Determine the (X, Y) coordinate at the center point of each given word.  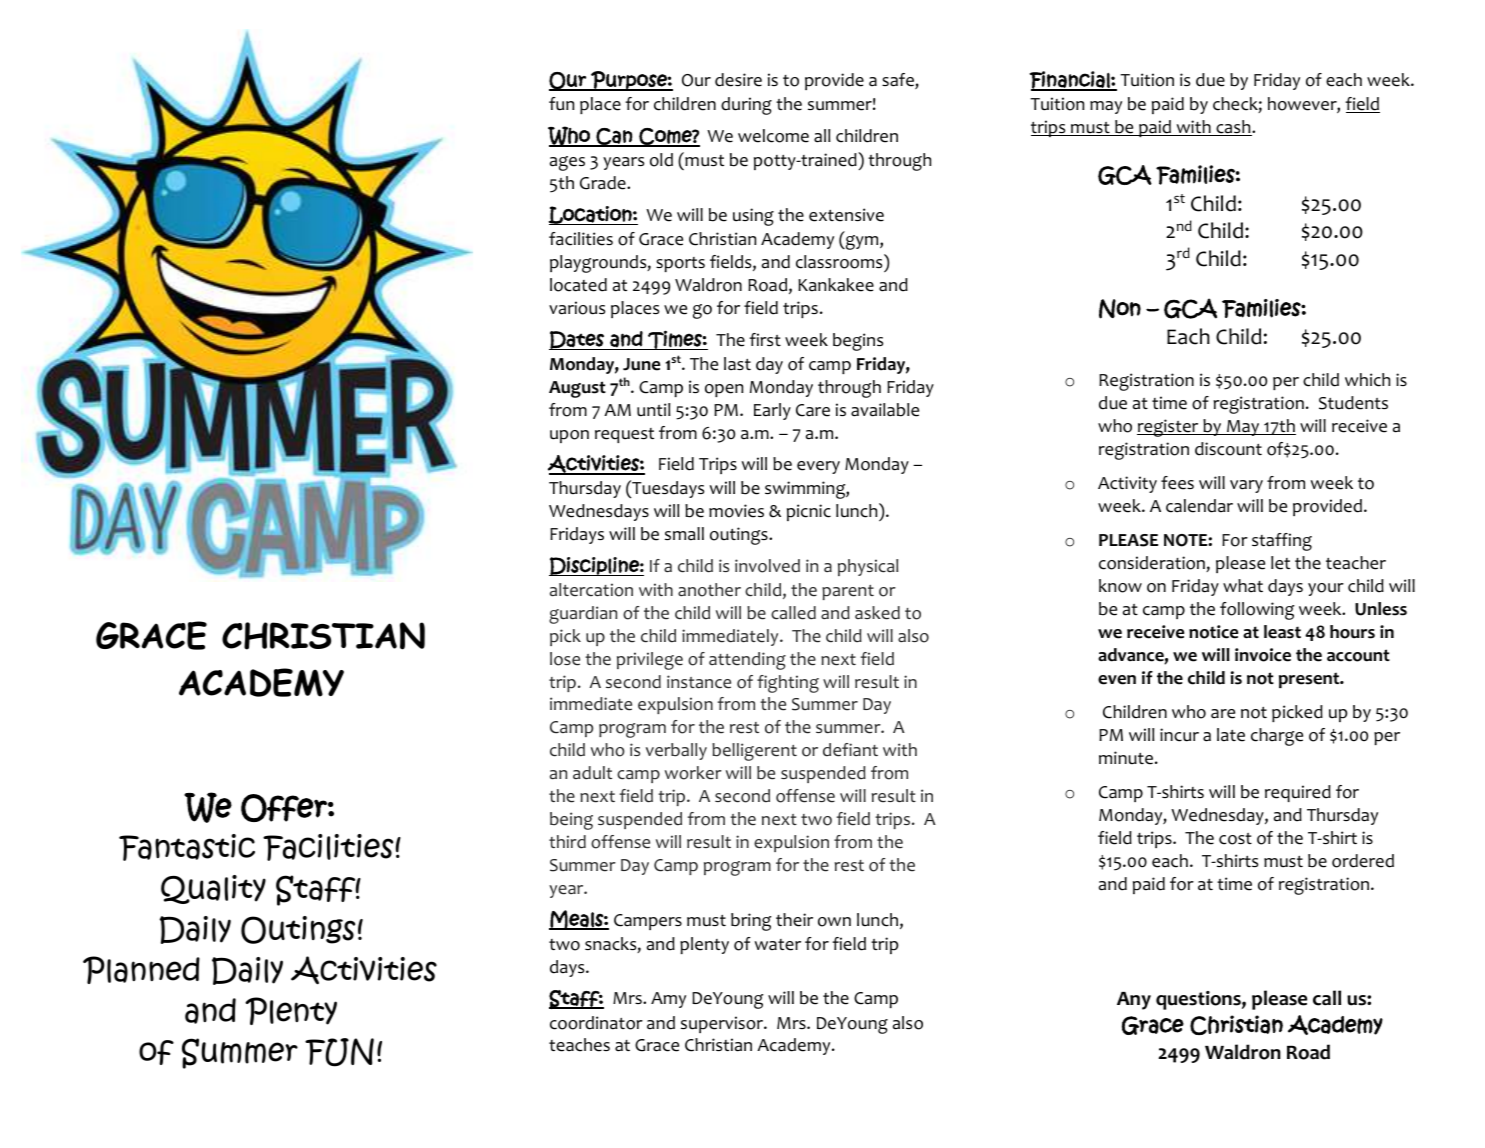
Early (772, 411)
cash (1233, 128)
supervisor (723, 1024)
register (1169, 428)
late (1231, 735)
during (746, 106)
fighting (788, 684)
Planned (141, 970)
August (577, 389)
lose (565, 659)
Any (1134, 1001)
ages (567, 163)
